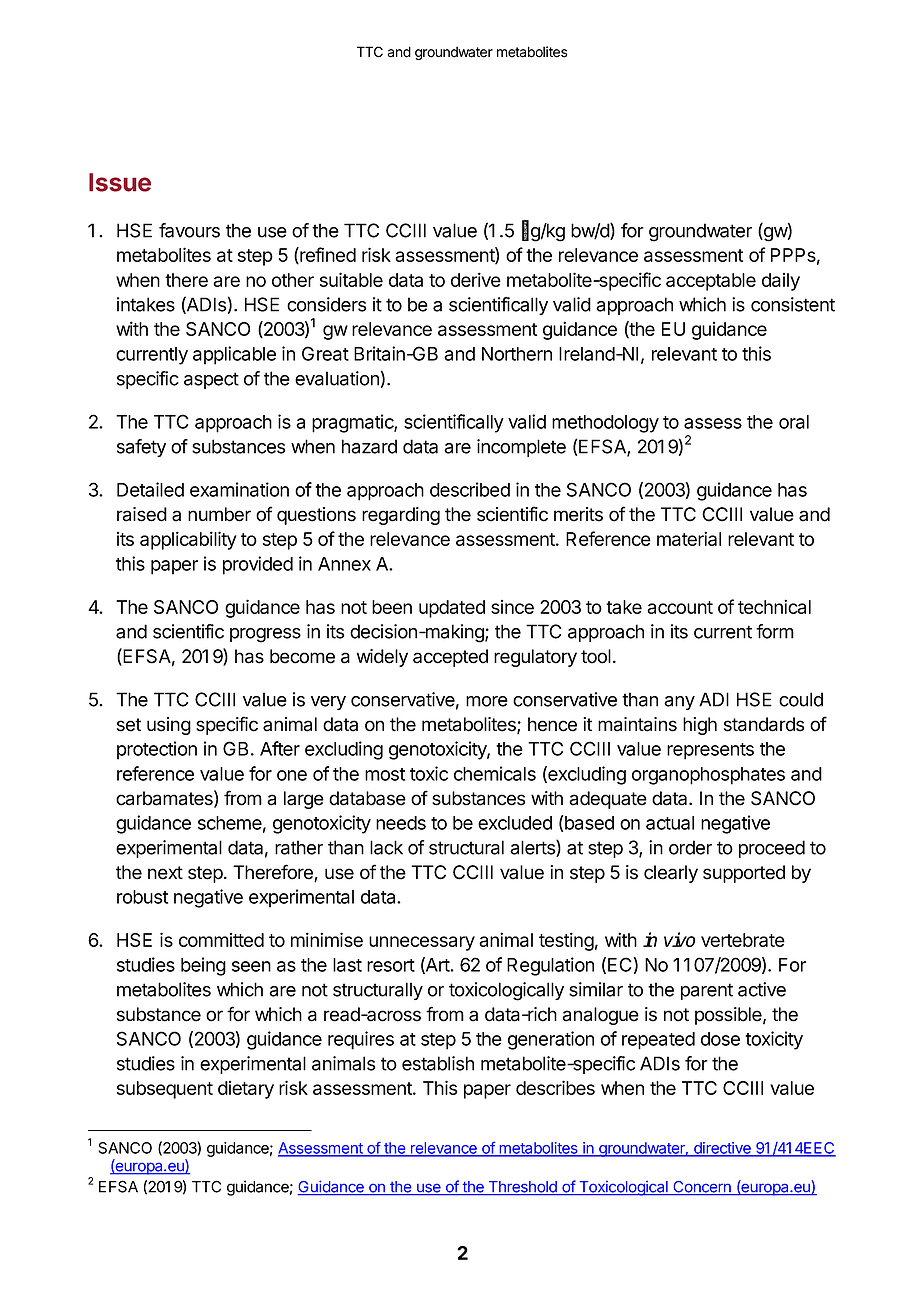  I want to click on described, so click(470, 489).
